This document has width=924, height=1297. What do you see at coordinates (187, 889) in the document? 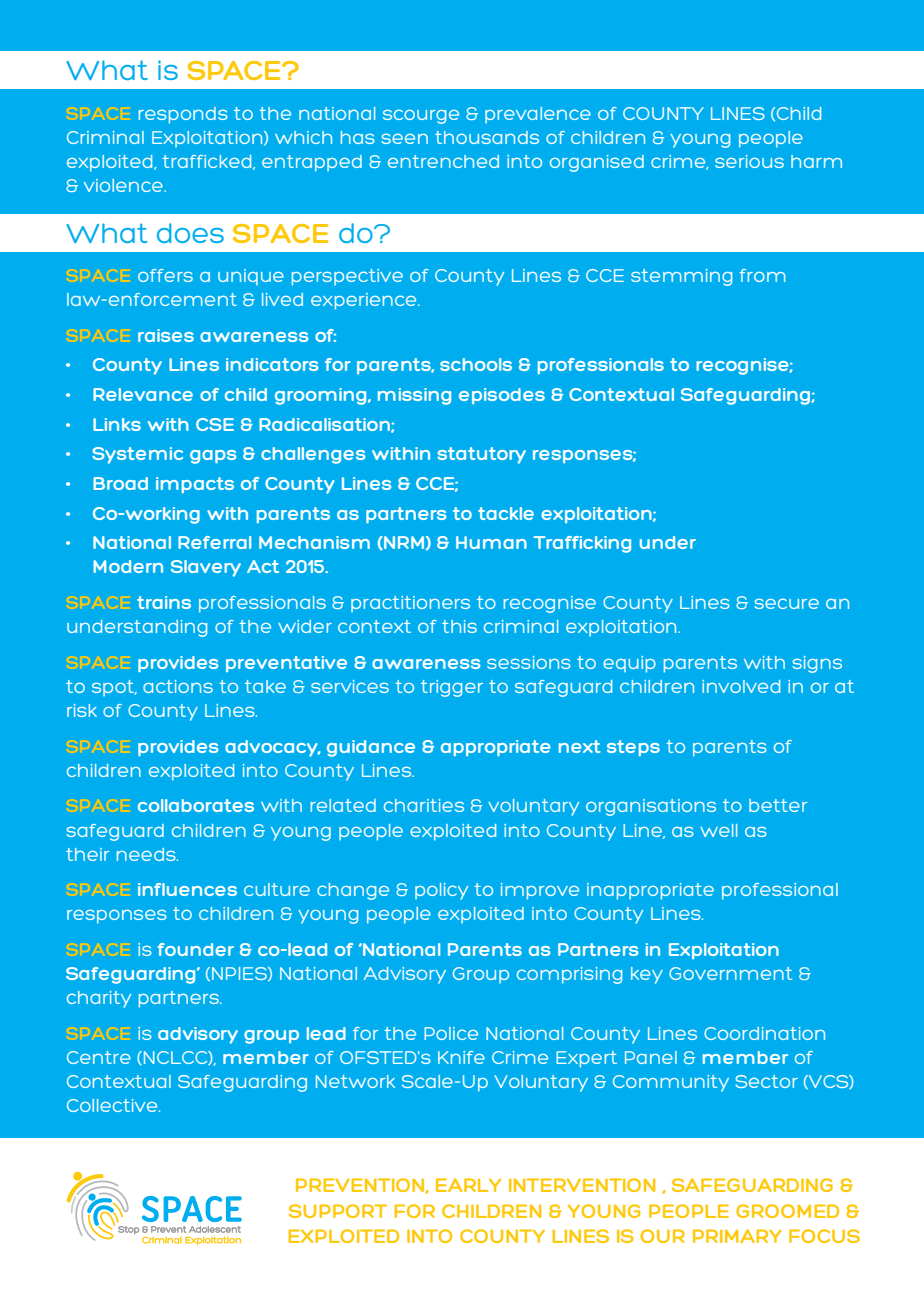
I see `influences` at bounding box center [187, 889].
